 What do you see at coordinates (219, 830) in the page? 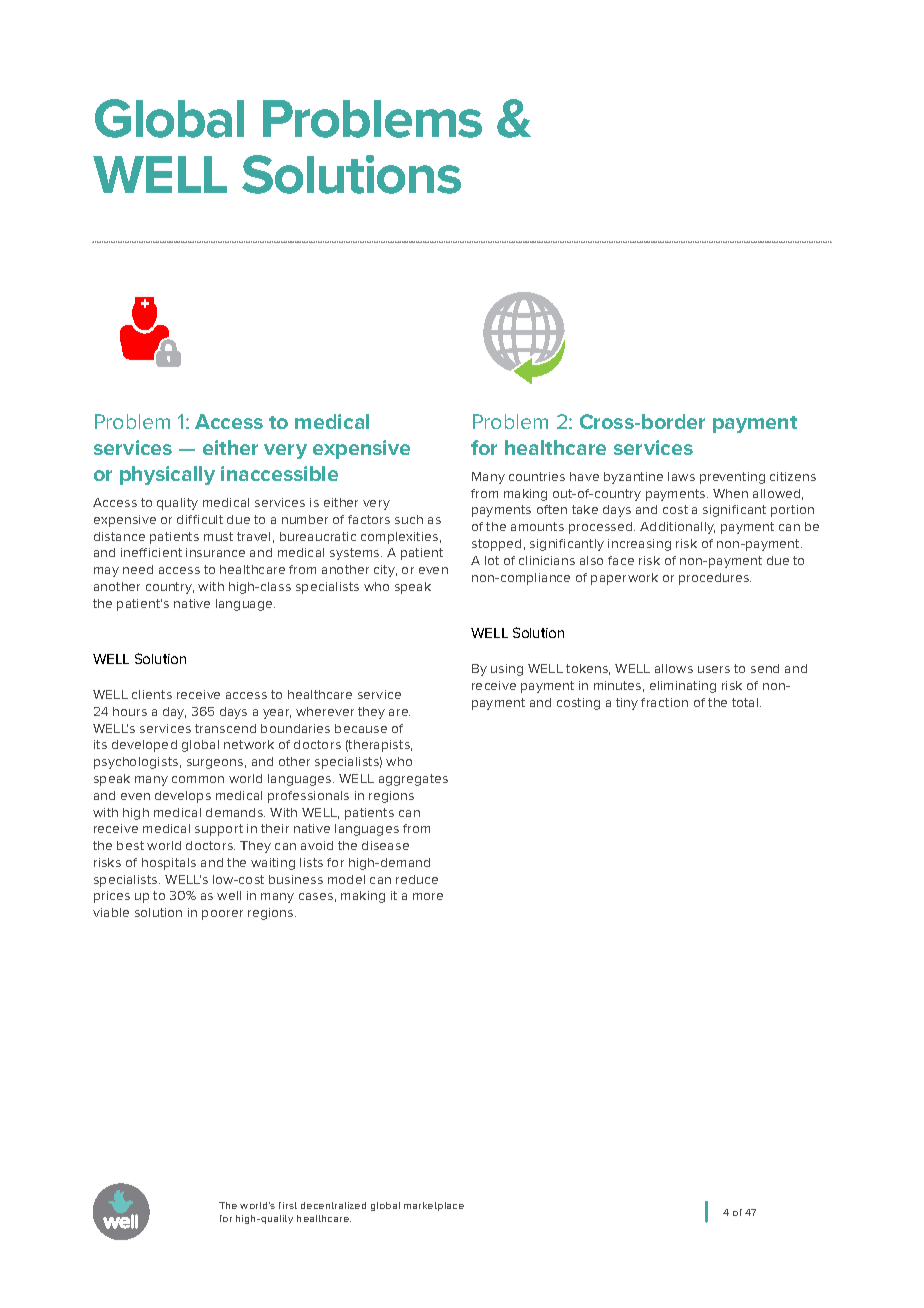
I see `support` at bounding box center [219, 830].
